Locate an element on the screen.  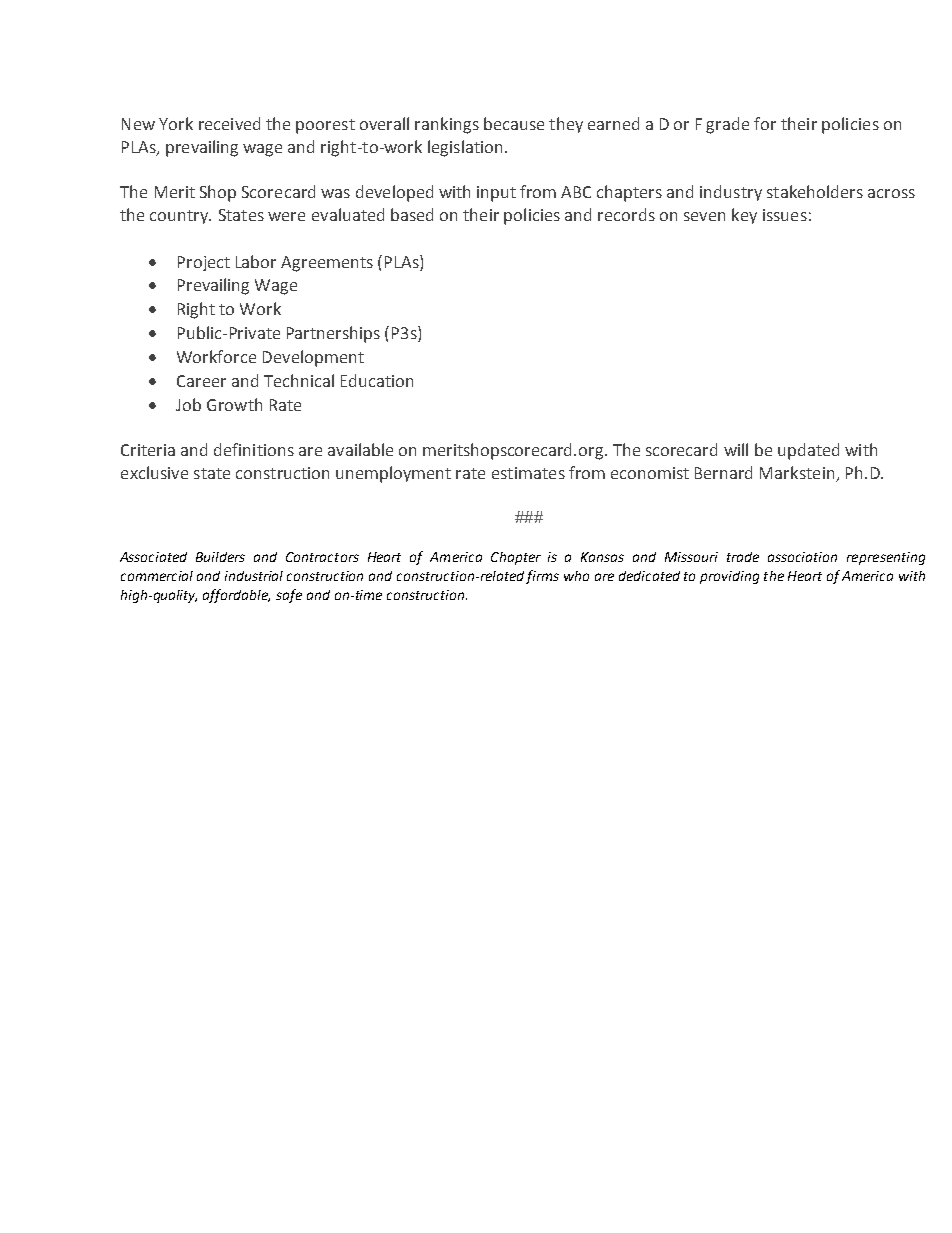
definitions is located at coordinates (254, 449).
